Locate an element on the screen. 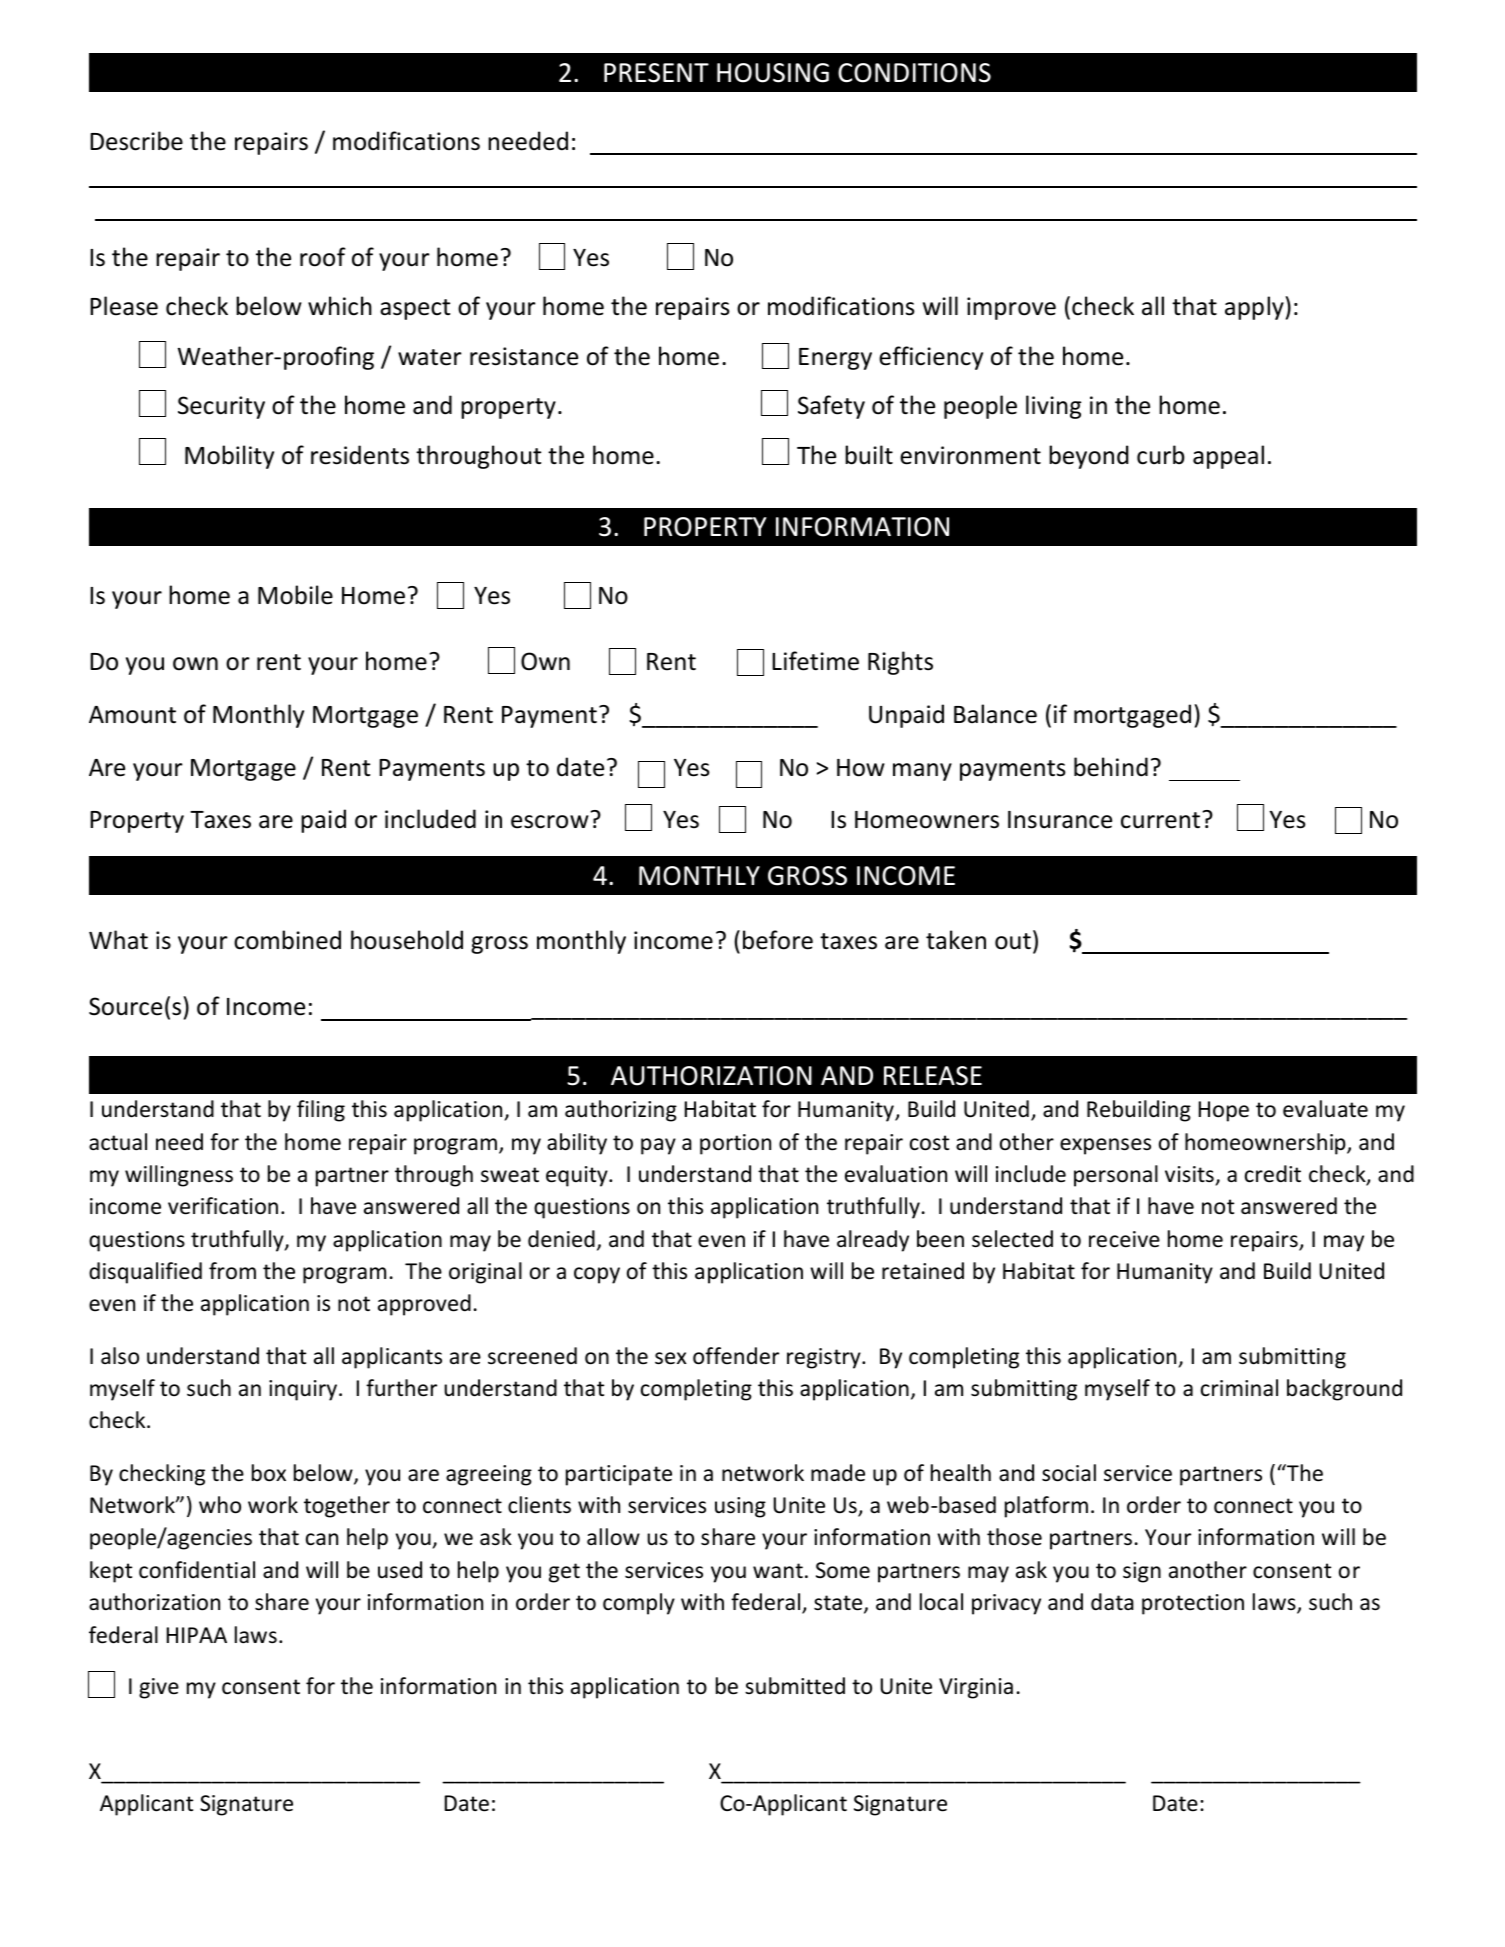 The image size is (1505, 1947). before is located at coordinates (778, 940).
